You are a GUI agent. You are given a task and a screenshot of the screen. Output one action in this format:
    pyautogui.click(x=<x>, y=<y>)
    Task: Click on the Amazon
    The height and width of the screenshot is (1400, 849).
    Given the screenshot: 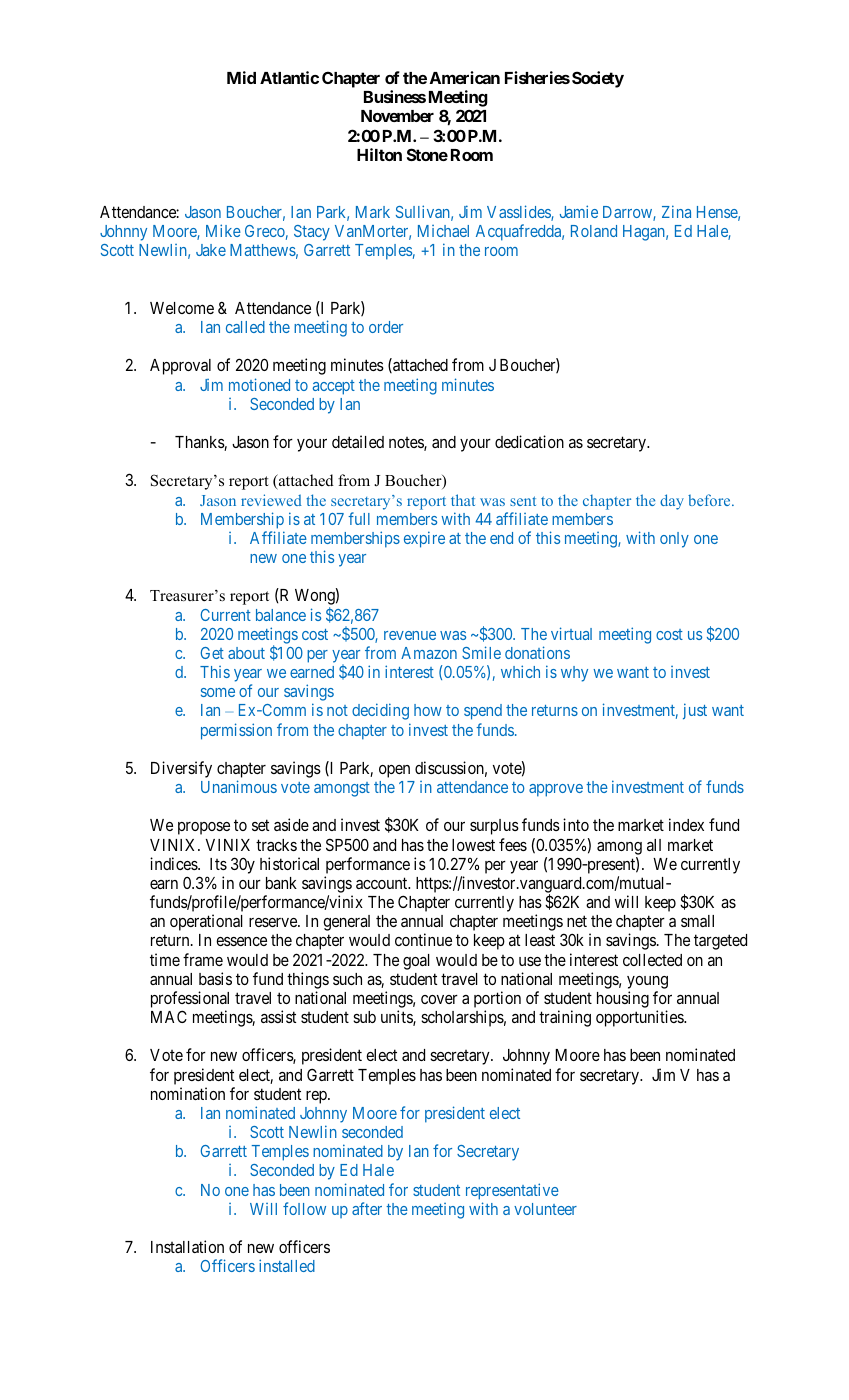 What is the action you would take?
    pyautogui.click(x=429, y=653)
